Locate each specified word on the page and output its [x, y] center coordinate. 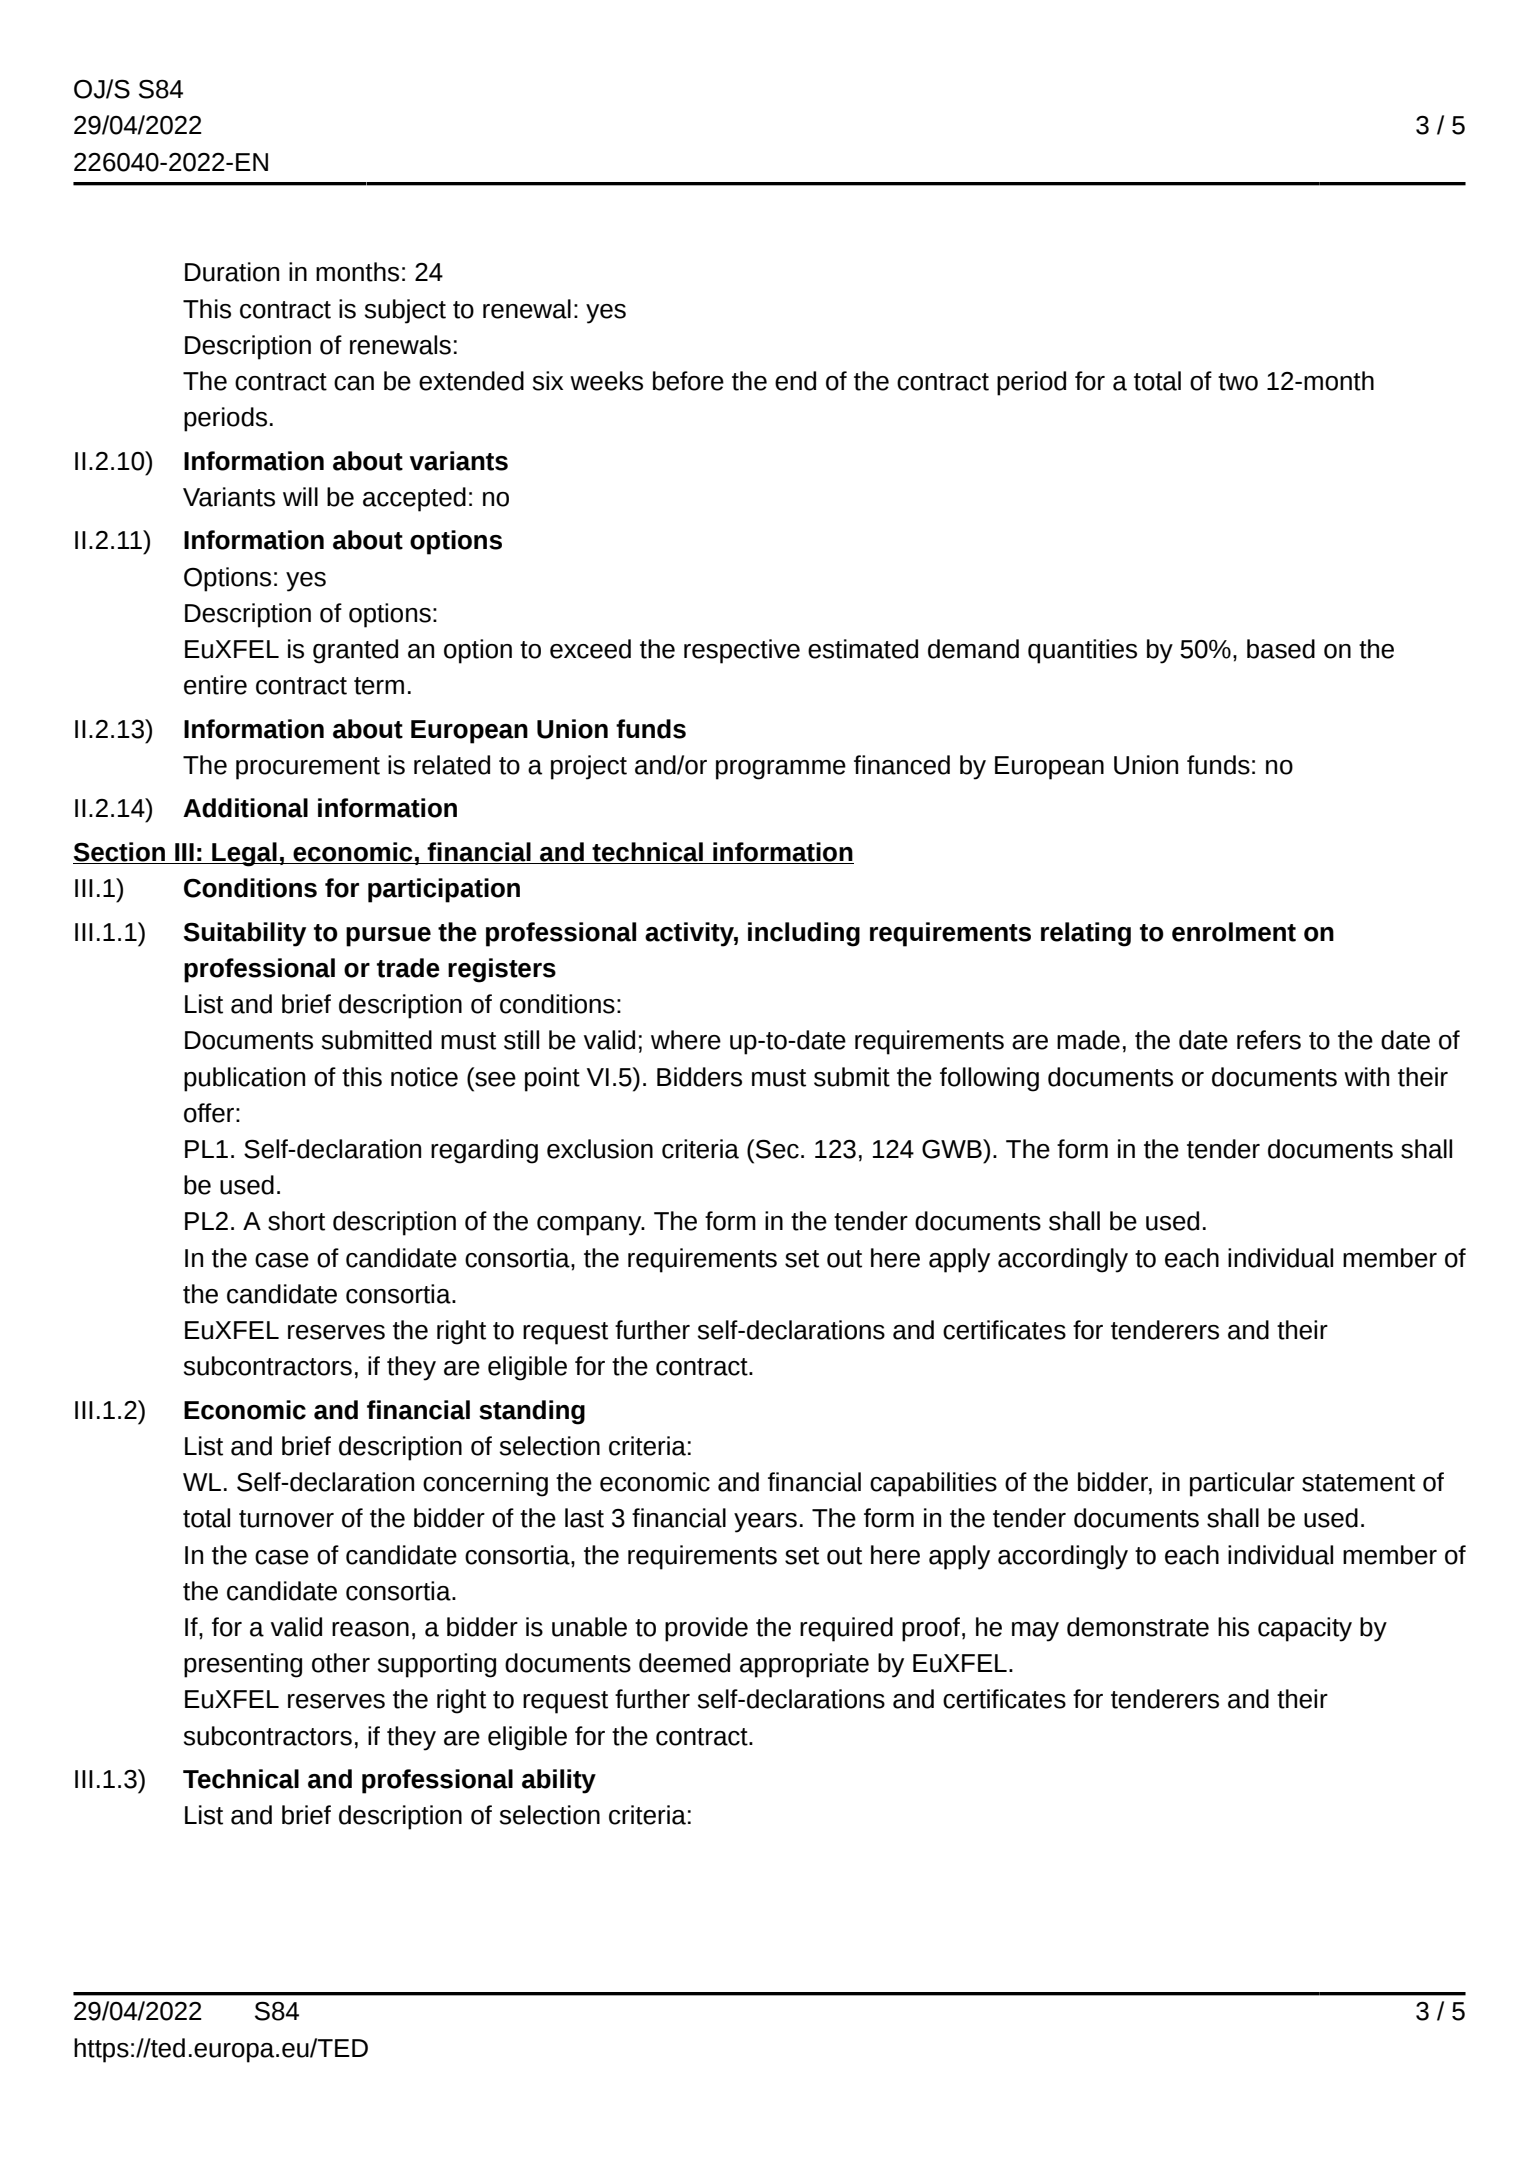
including [804, 934]
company [590, 1226]
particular [1242, 1484]
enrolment [1234, 932]
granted [355, 651]
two [1238, 382]
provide [706, 1629]
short [296, 1221]
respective [742, 651]
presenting [243, 1665]
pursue [388, 937]
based [1281, 649]
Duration [232, 272]
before [688, 381]
